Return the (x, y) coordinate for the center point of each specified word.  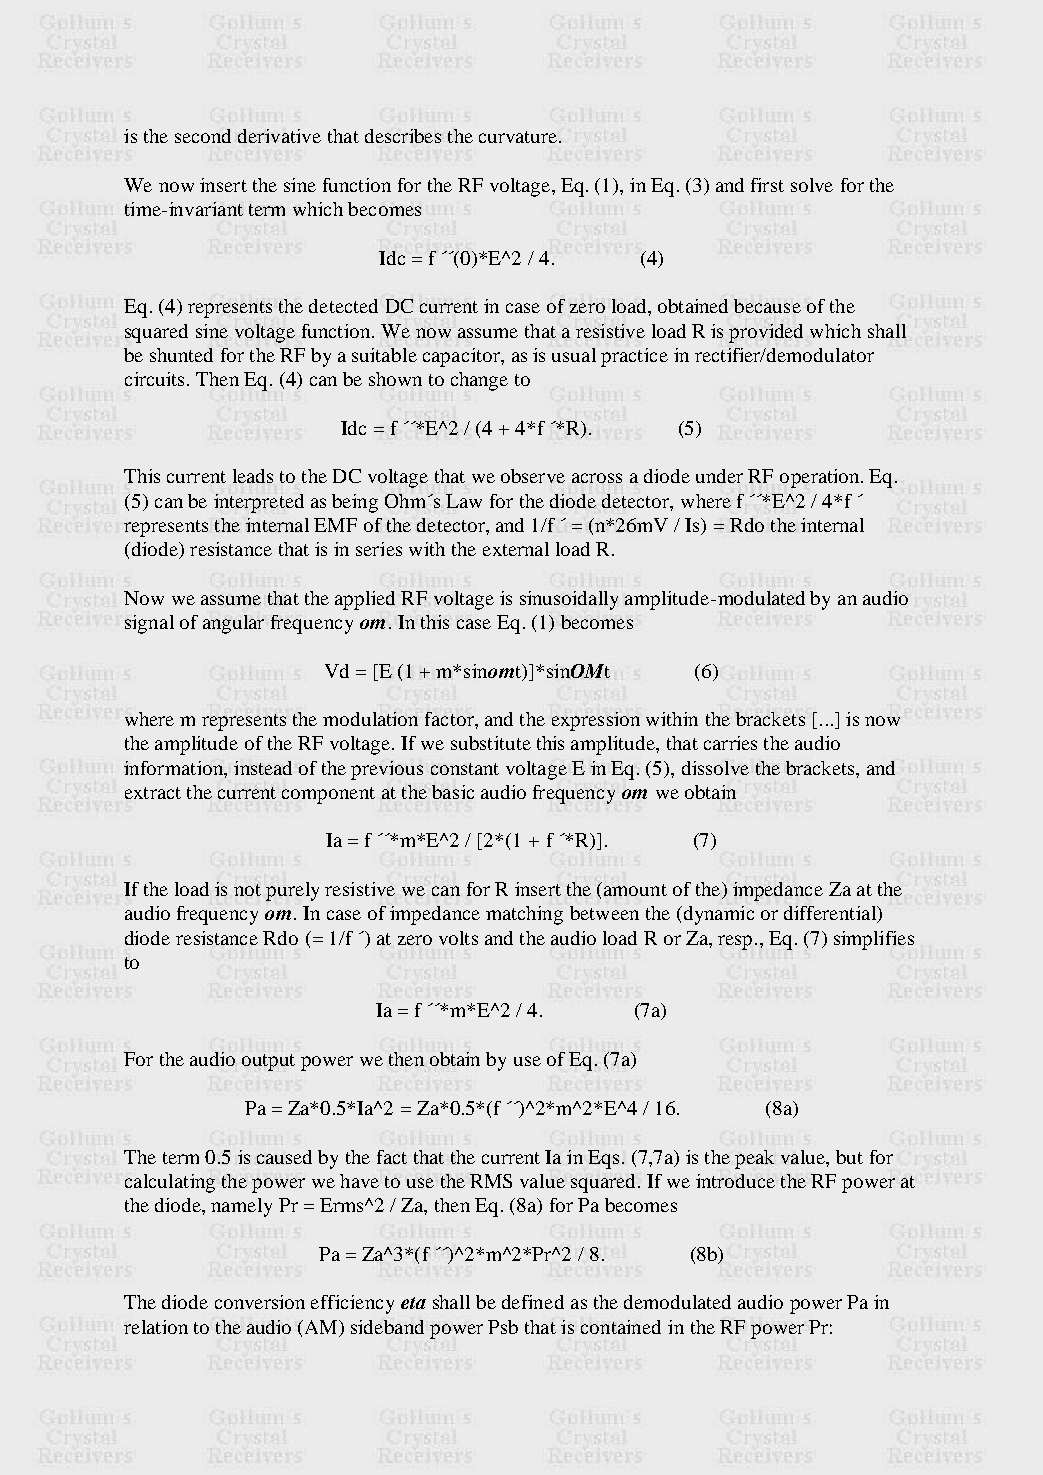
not (247, 890)
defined (533, 1302)
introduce (735, 1181)
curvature (518, 137)
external (516, 549)
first (767, 185)
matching (524, 915)
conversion (260, 1302)
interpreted (259, 503)
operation (821, 478)
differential (831, 914)
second (203, 136)
